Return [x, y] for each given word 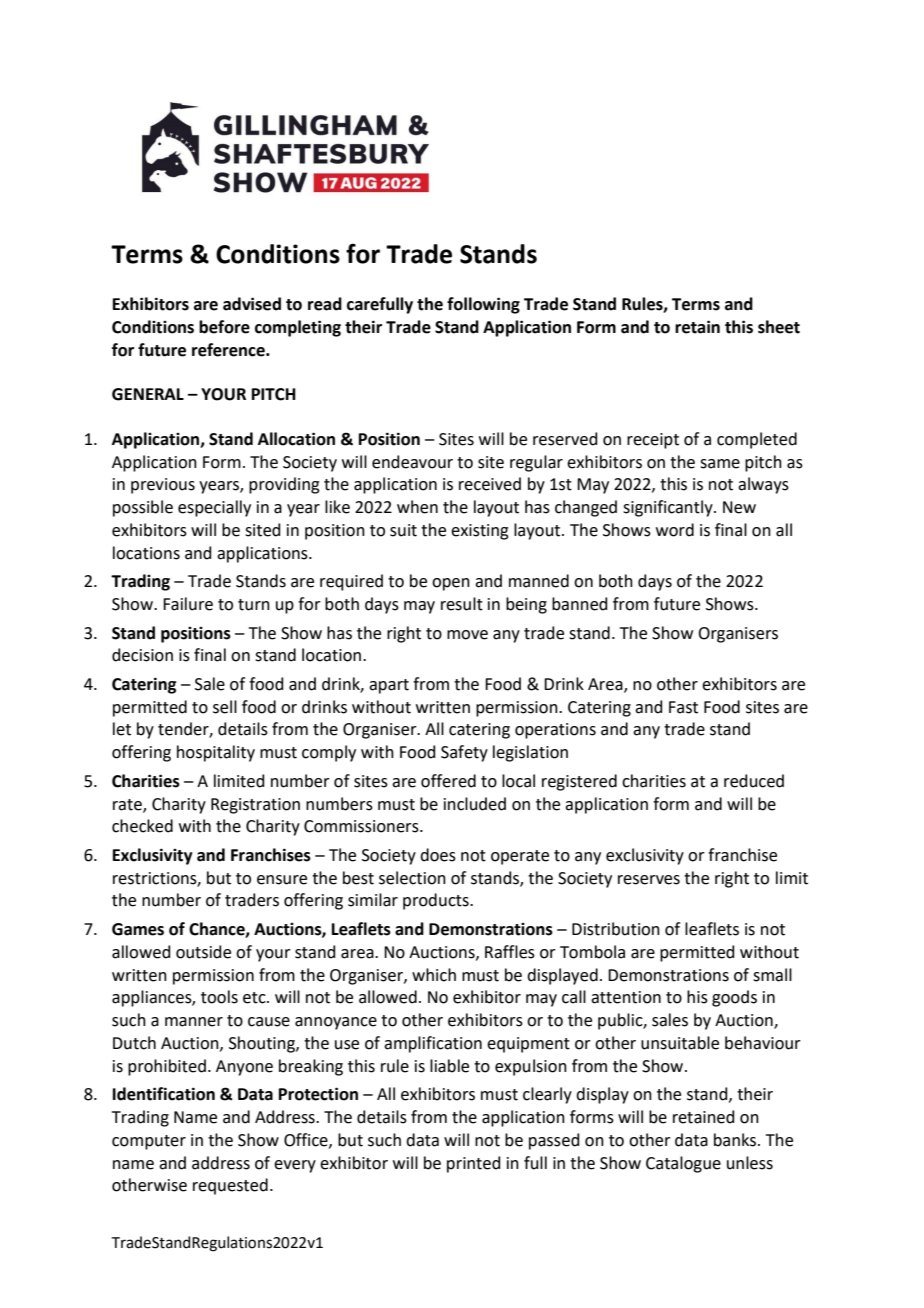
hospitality [216, 753]
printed [474, 1164]
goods [734, 998]
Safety [464, 753]
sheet [779, 327]
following [483, 305]
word [675, 530]
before [224, 327]
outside [203, 952]
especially [214, 508]
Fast [683, 707]
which [434, 975]
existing [480, 532]
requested [230, 1186]
